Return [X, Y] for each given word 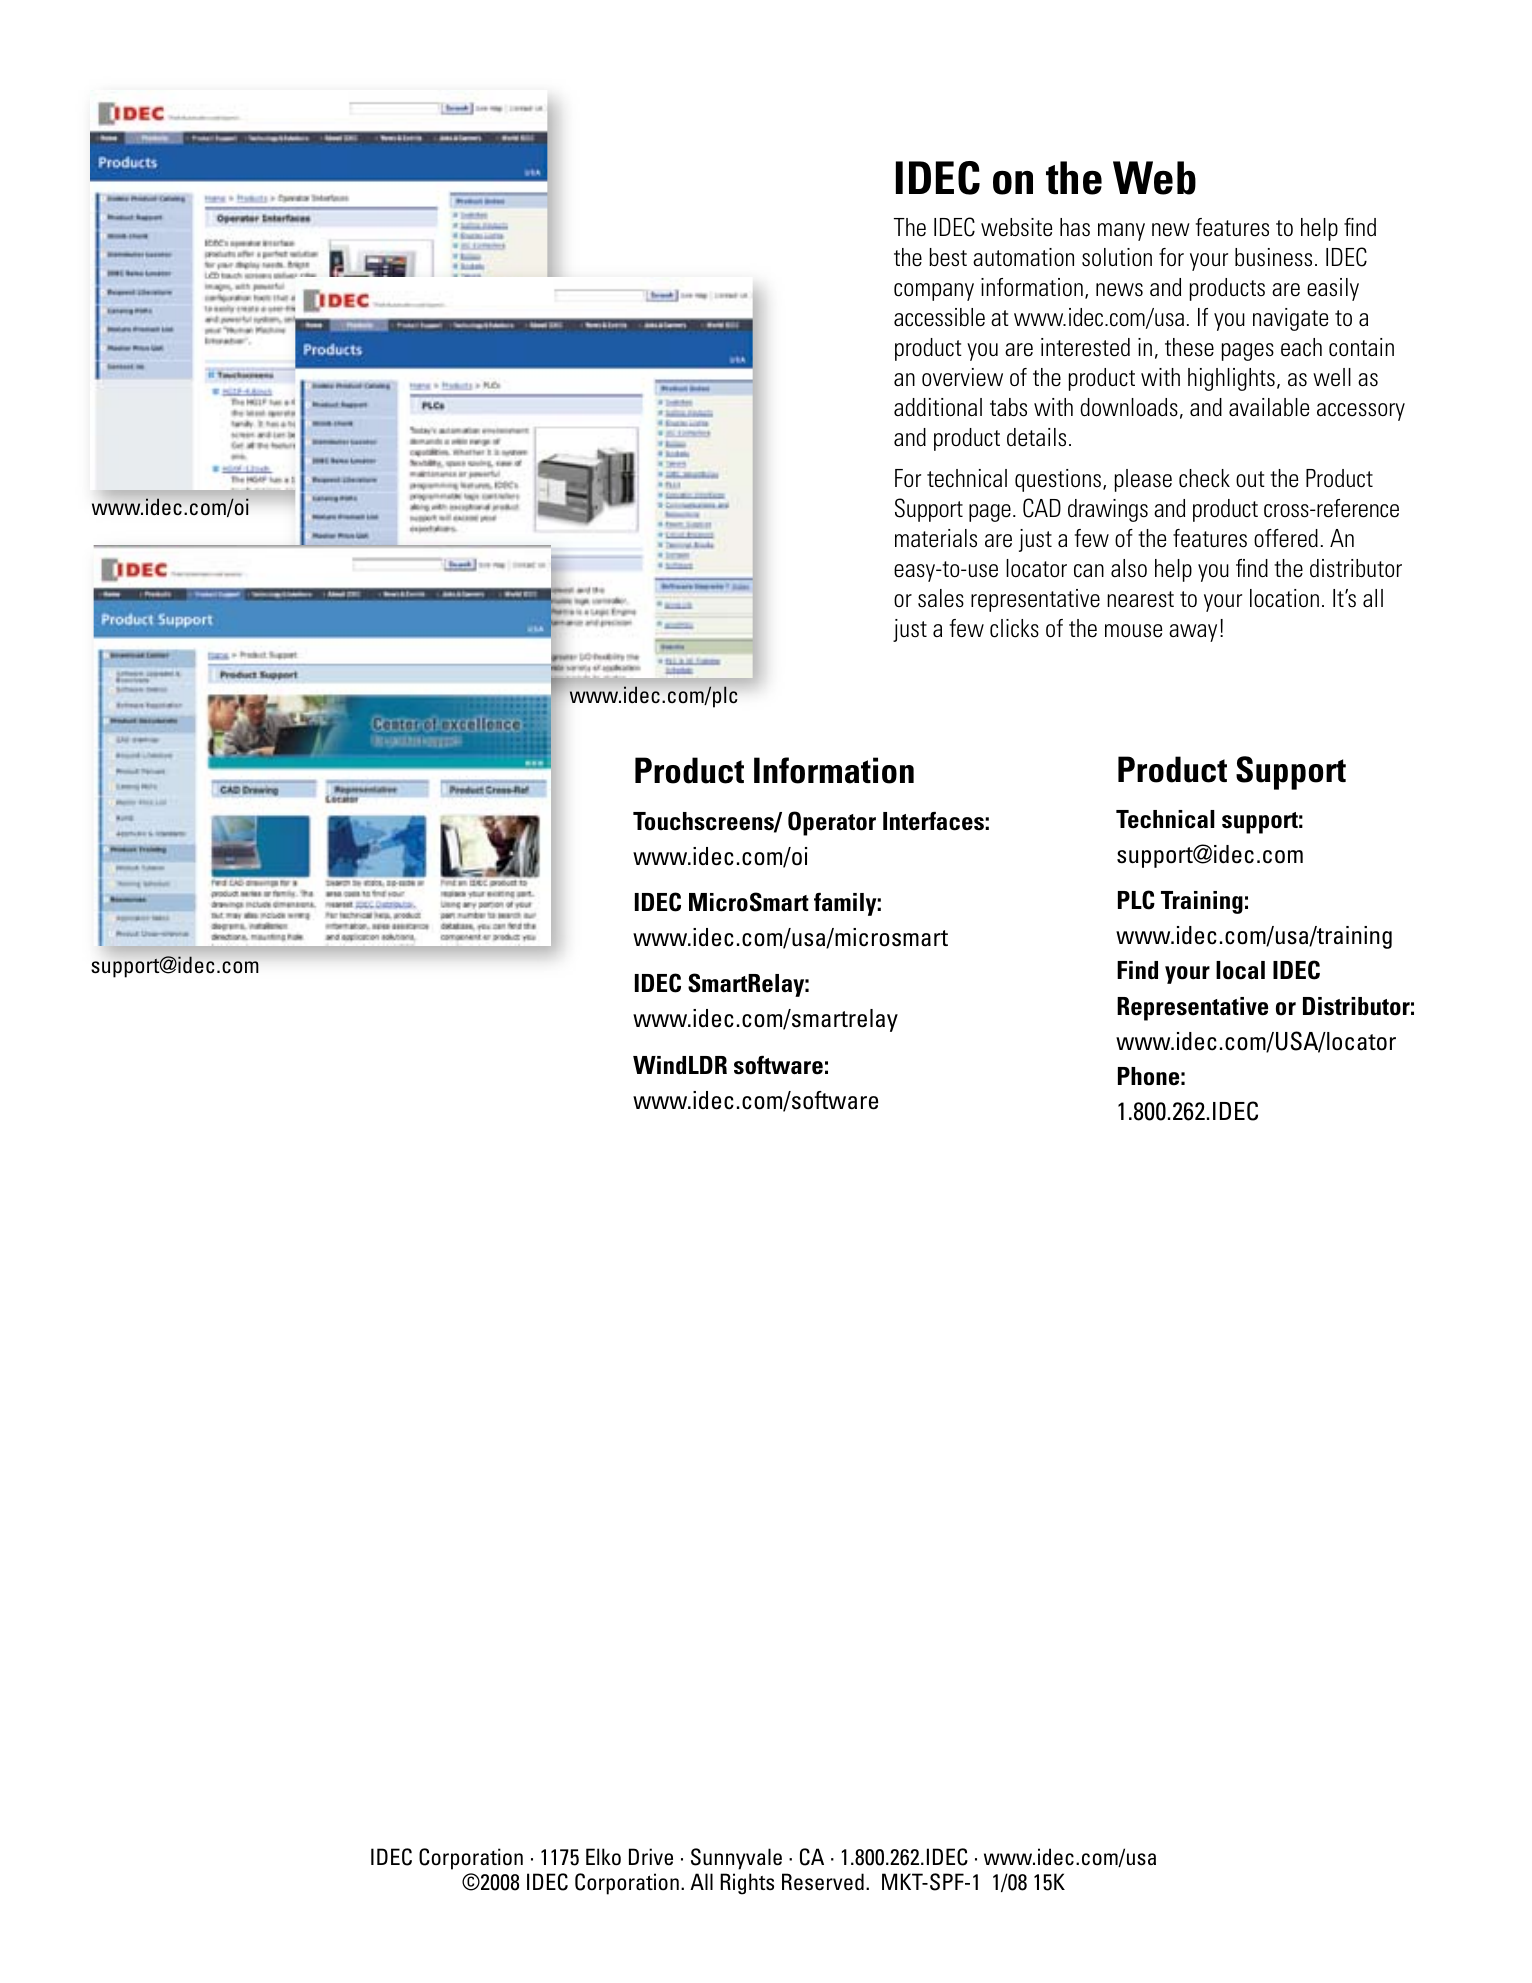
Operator [832, 823]
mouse [1133, 631]
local [1240, 970]
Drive [651, 1856]
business [1273, 257]
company [934, 292]
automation [1023, 257]
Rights [747, 1884]
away [1193, 633]
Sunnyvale [736, 1859]
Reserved [823, 1882]
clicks [1014, 628]
